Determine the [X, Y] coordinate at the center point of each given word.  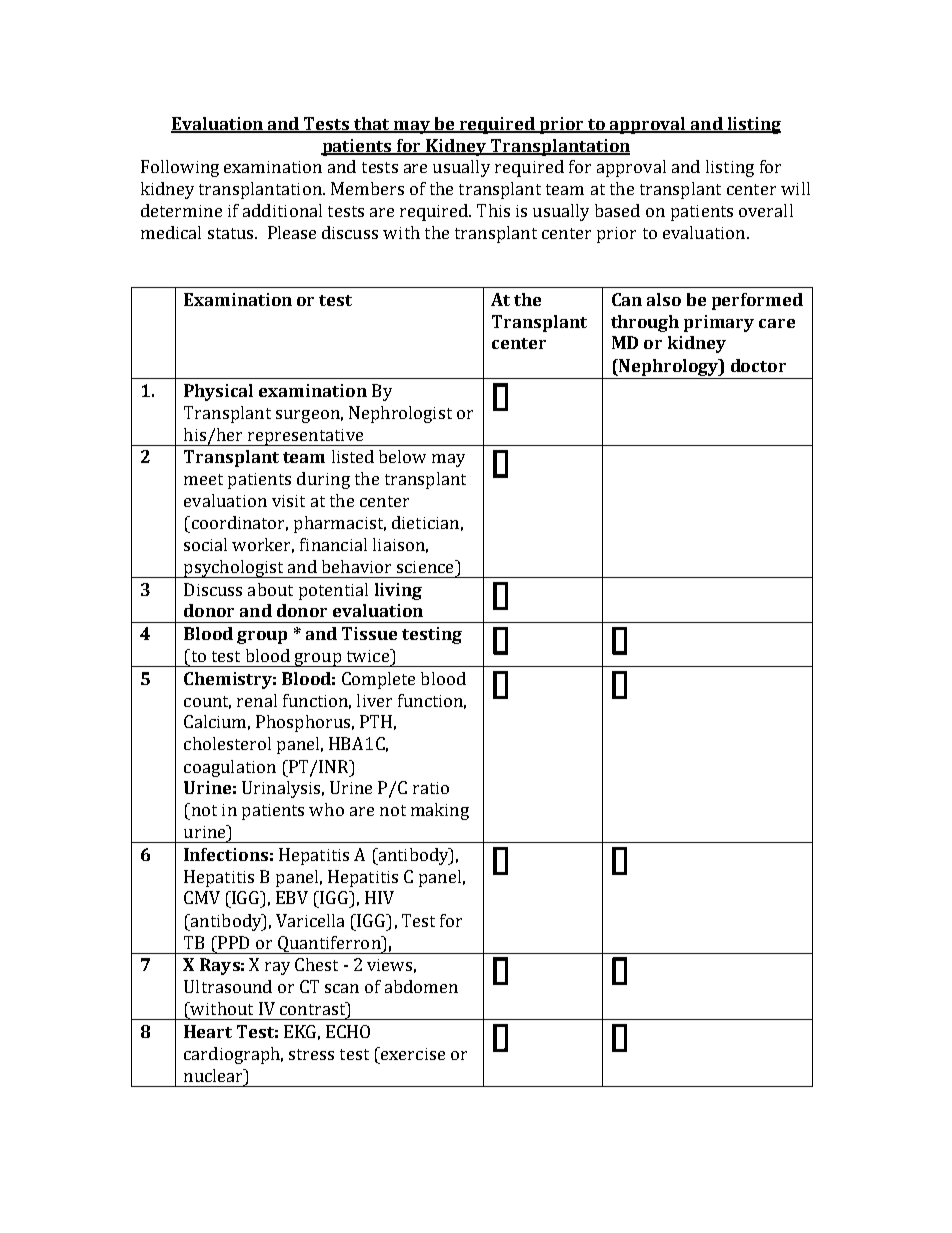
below [402, 456]
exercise [412, 1053]
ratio [431, 788]
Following [180, 168]
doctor [758, 365]
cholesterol [227, 743]
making [440, 811]
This [493, 210]
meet [203, 479]
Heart [208, 1031]
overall [766, 210]
